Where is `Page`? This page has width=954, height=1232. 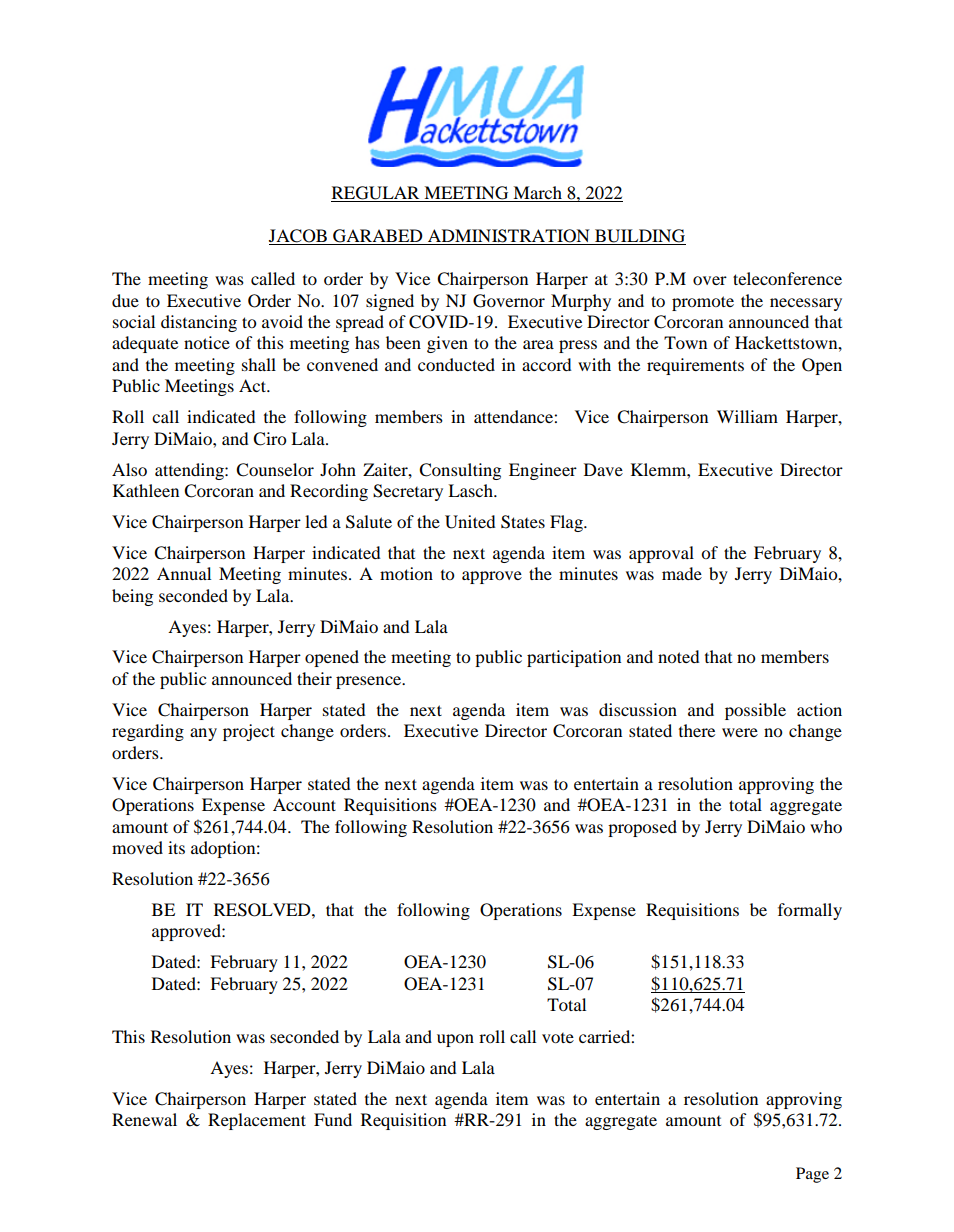 Page is located at coordinates (812, 1175).
